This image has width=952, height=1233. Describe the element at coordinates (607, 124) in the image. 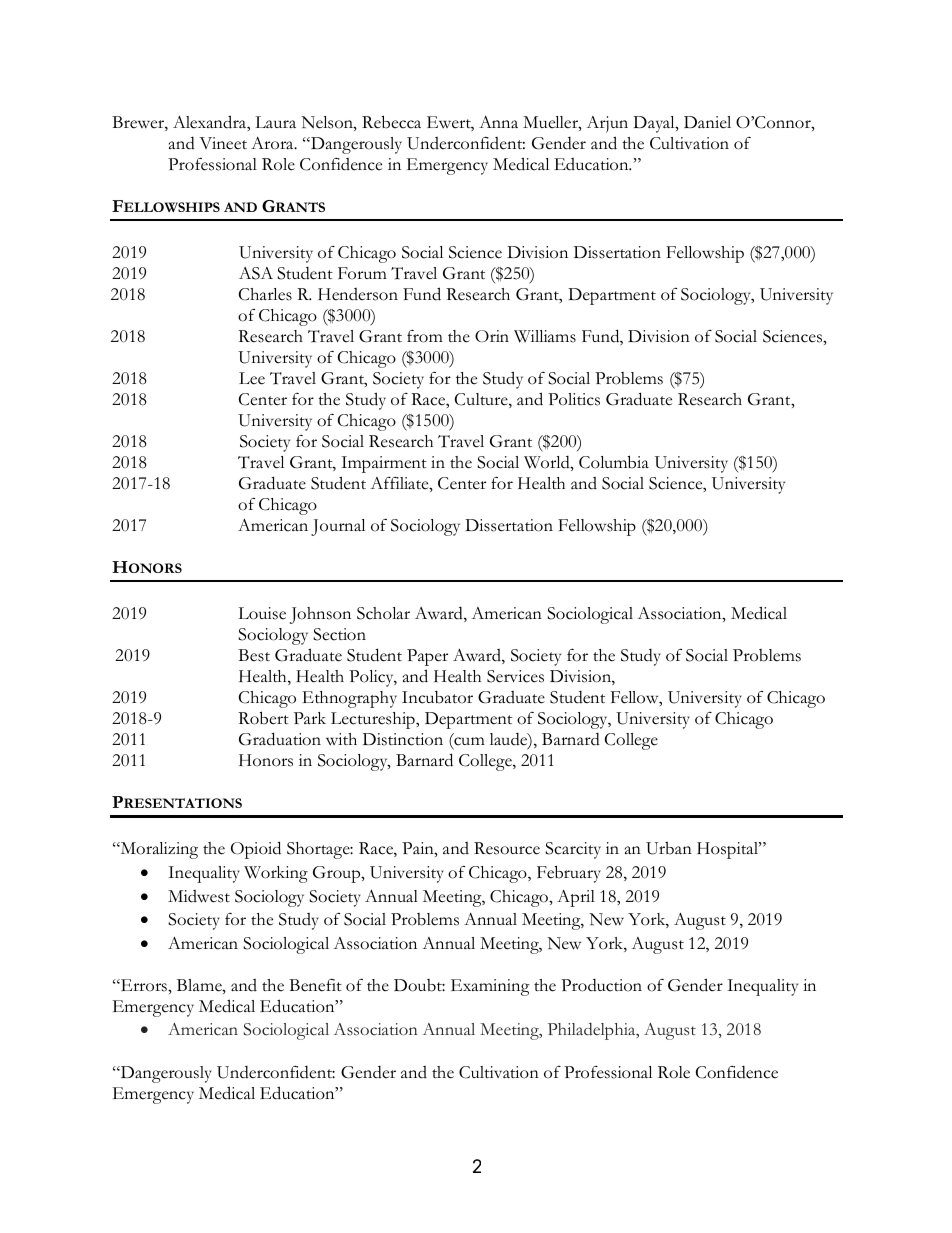

I see `Arjun` at that location.
